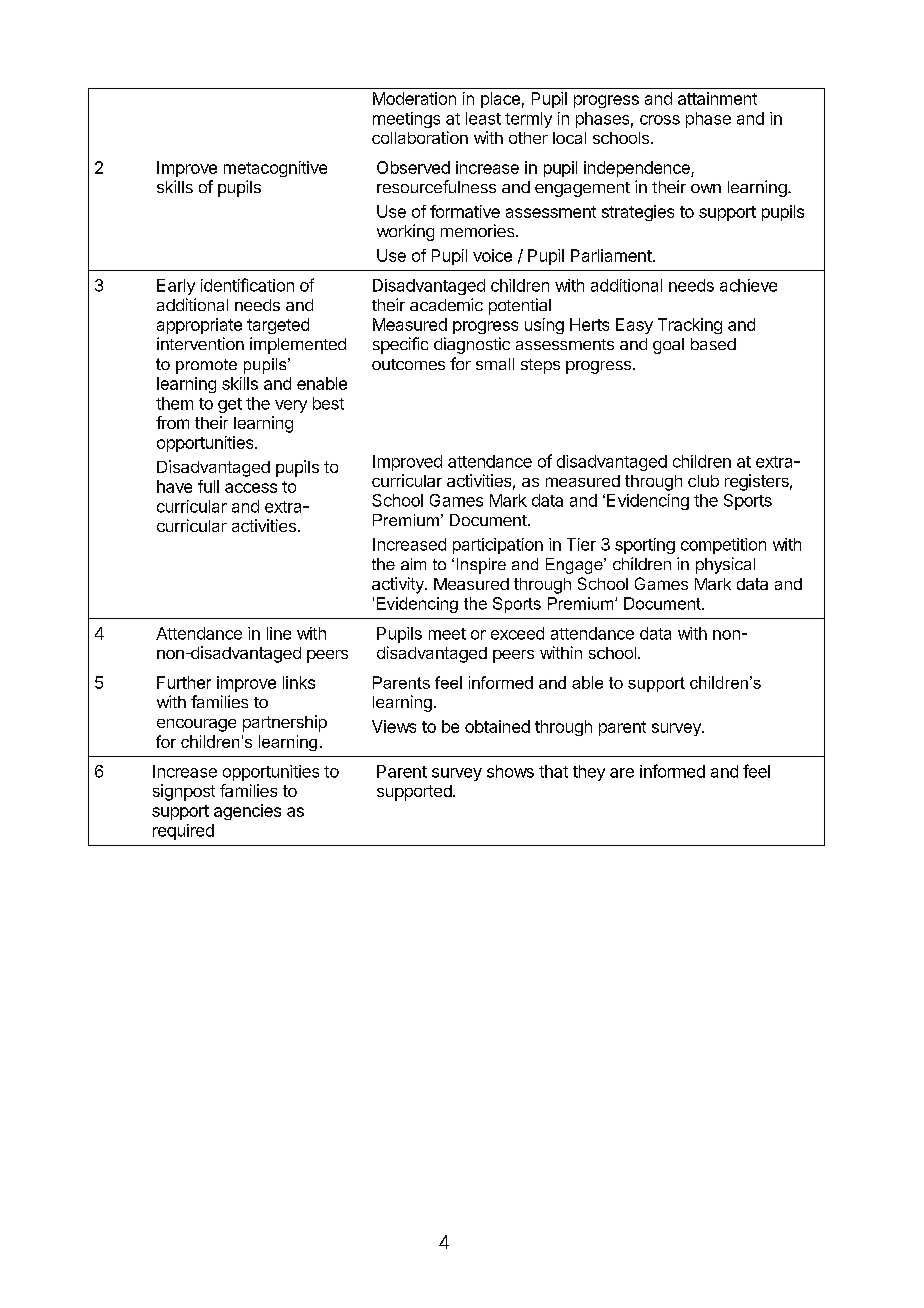 This page has height=1308, width=924. Describe the element at coordinates (589, 773) in the page. I see `they` at that location.
